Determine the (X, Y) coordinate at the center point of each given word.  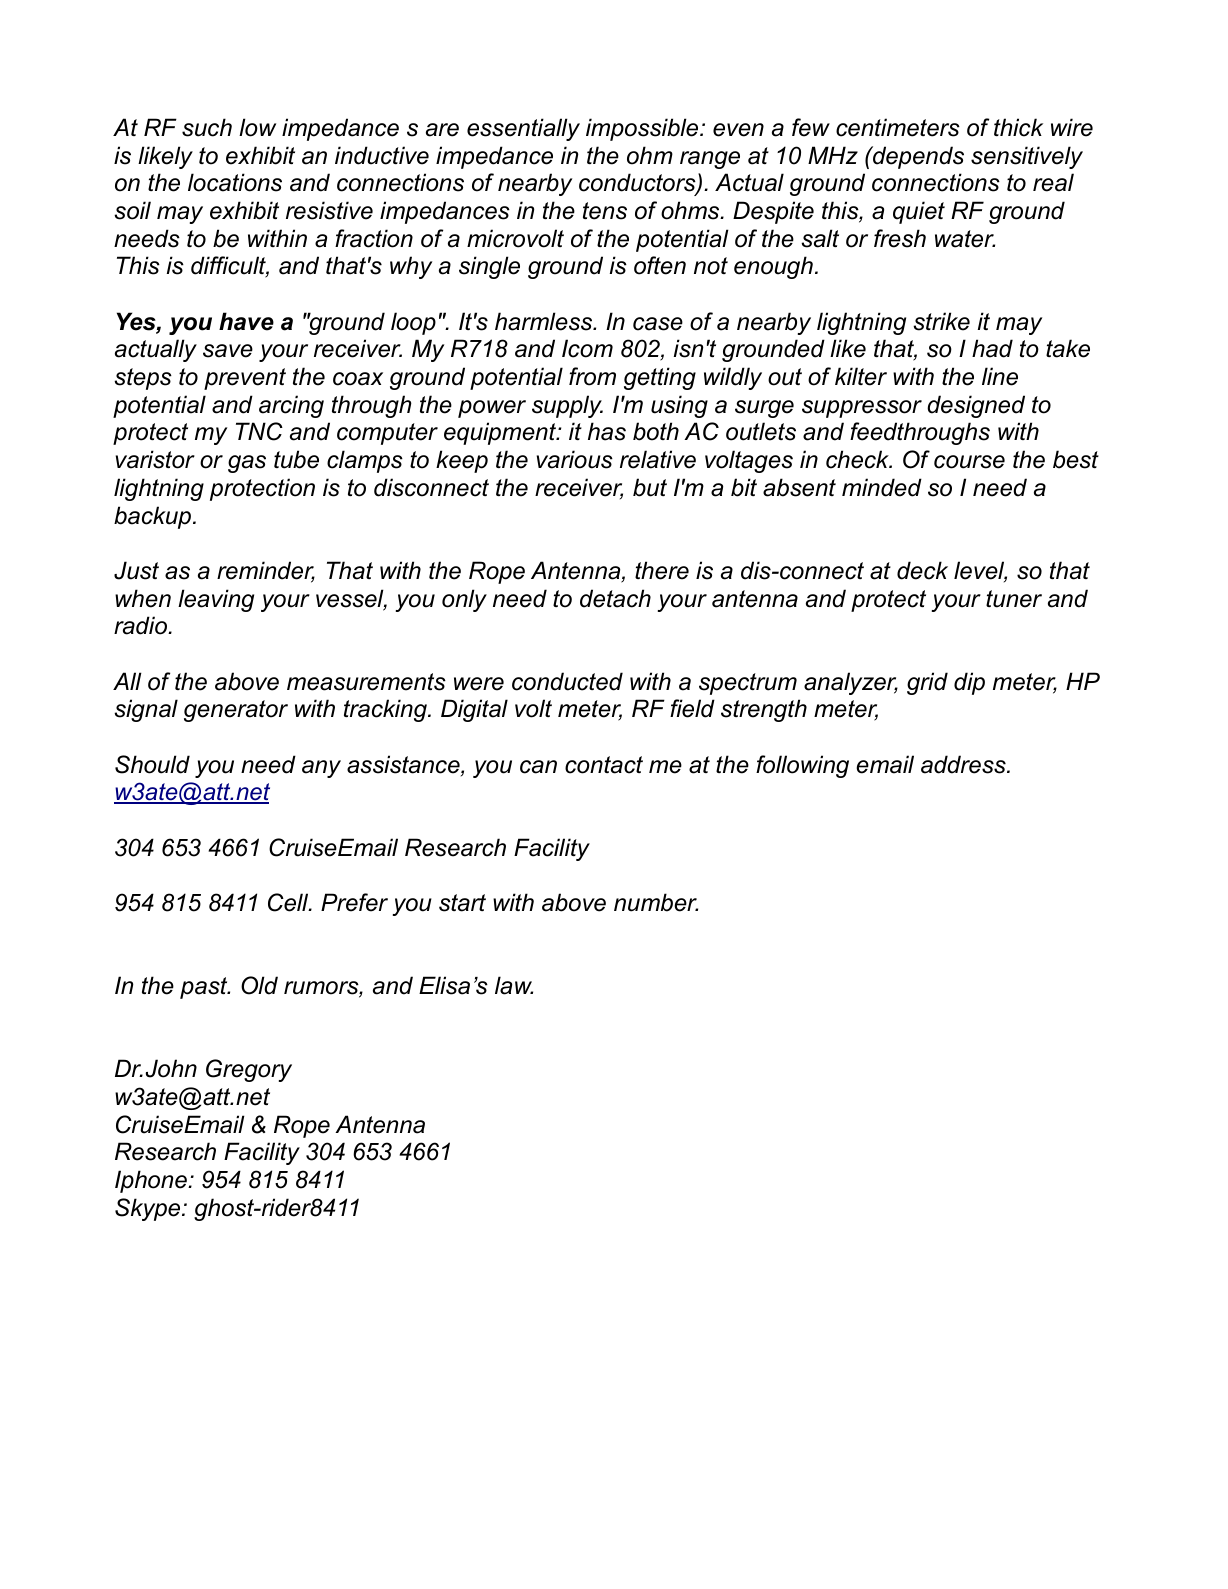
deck (922, 570)
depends (917, 157)
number (656, 902)
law (514, 985)
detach (615, 598)
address (964, 764)
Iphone (152, 1181)
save (228, 351)
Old (259, 985)
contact (604, 765)
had (992, 348)
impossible (643, 129)
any (321, 769)
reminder (266, 571)
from (592, 376)
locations (235, 182)
